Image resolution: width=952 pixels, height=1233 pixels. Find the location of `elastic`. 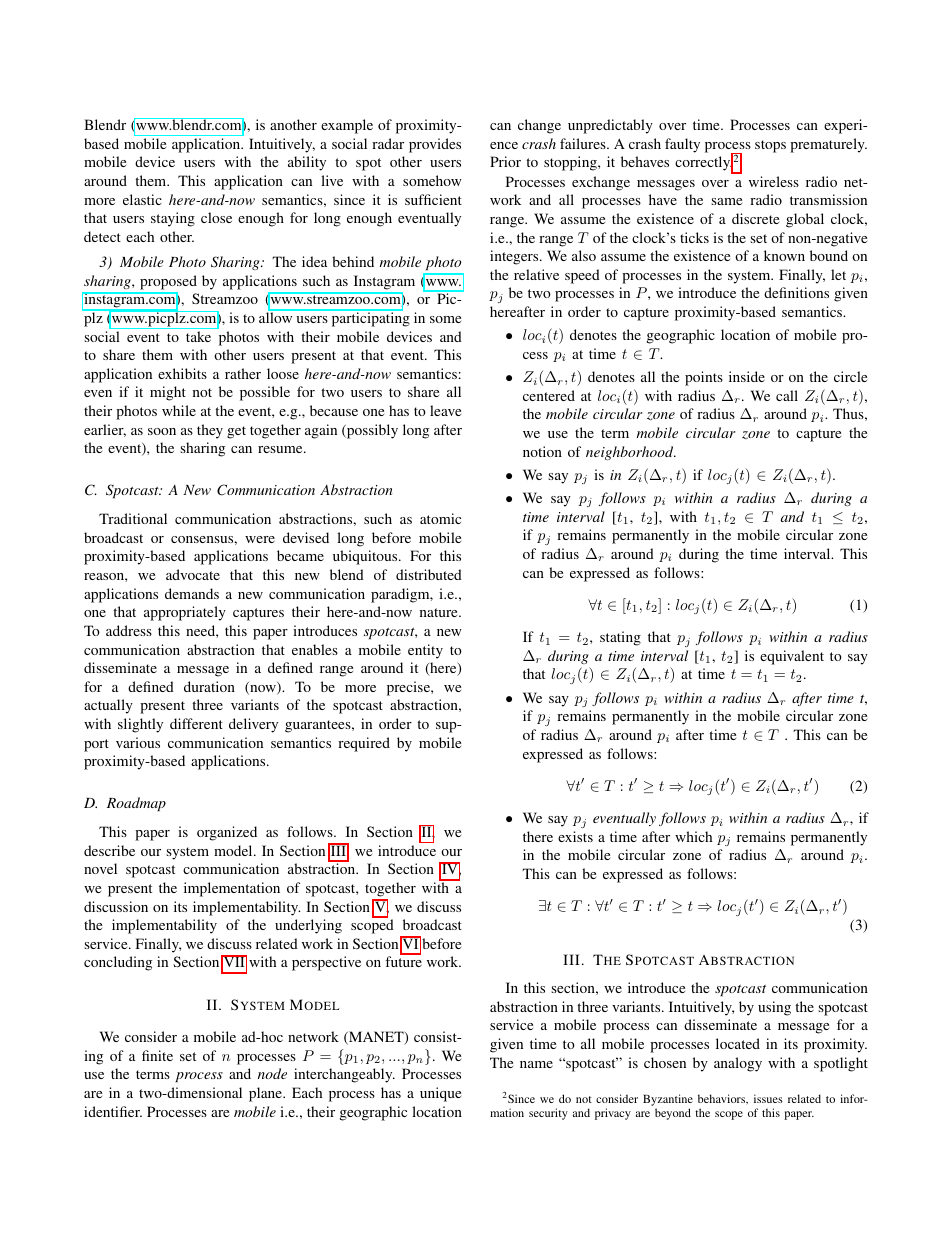

elastic is located at coordinates (142, 199).
